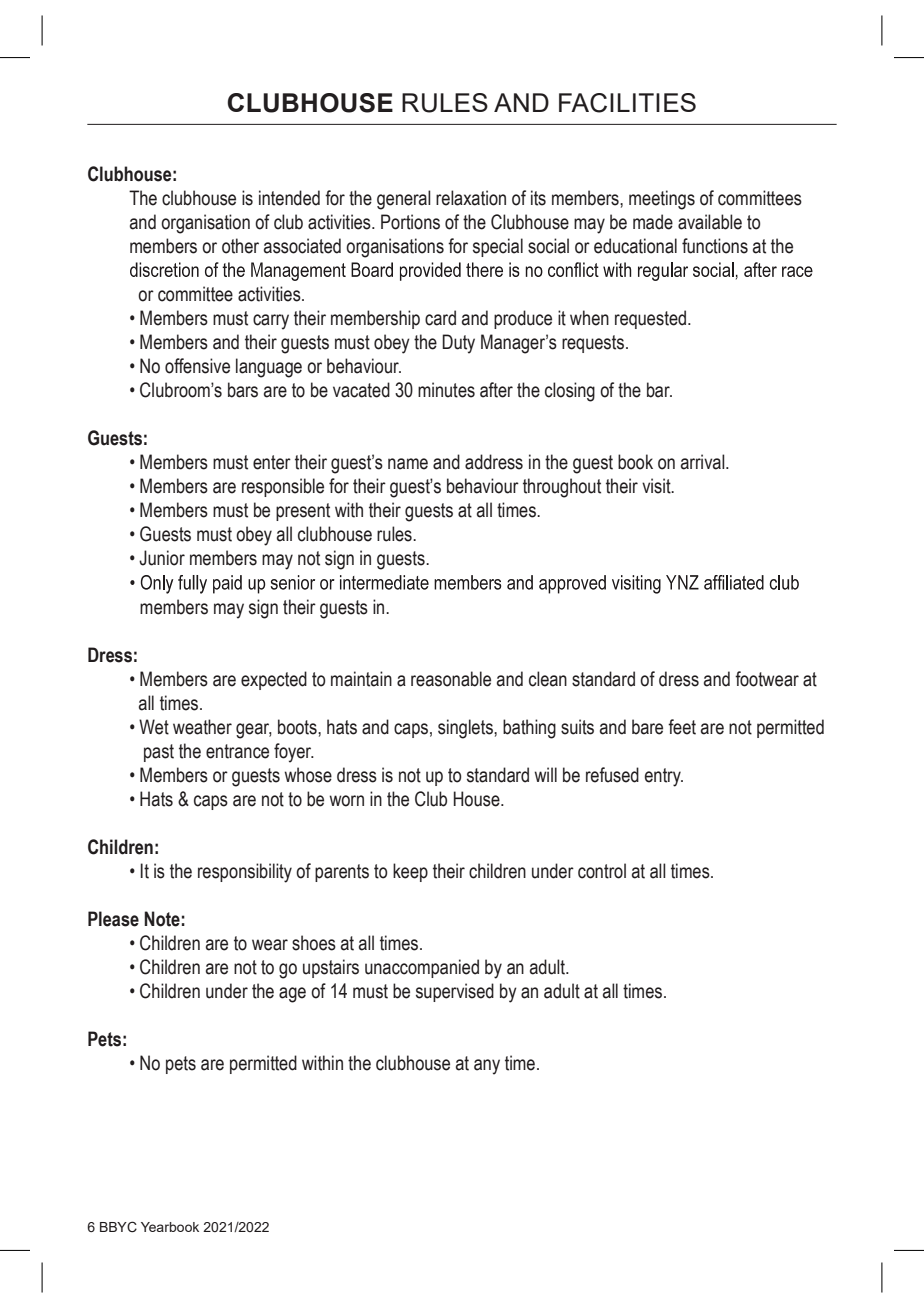 The width and height of the image is (924, 1308). I want to click on visit, so click(657, 486).
